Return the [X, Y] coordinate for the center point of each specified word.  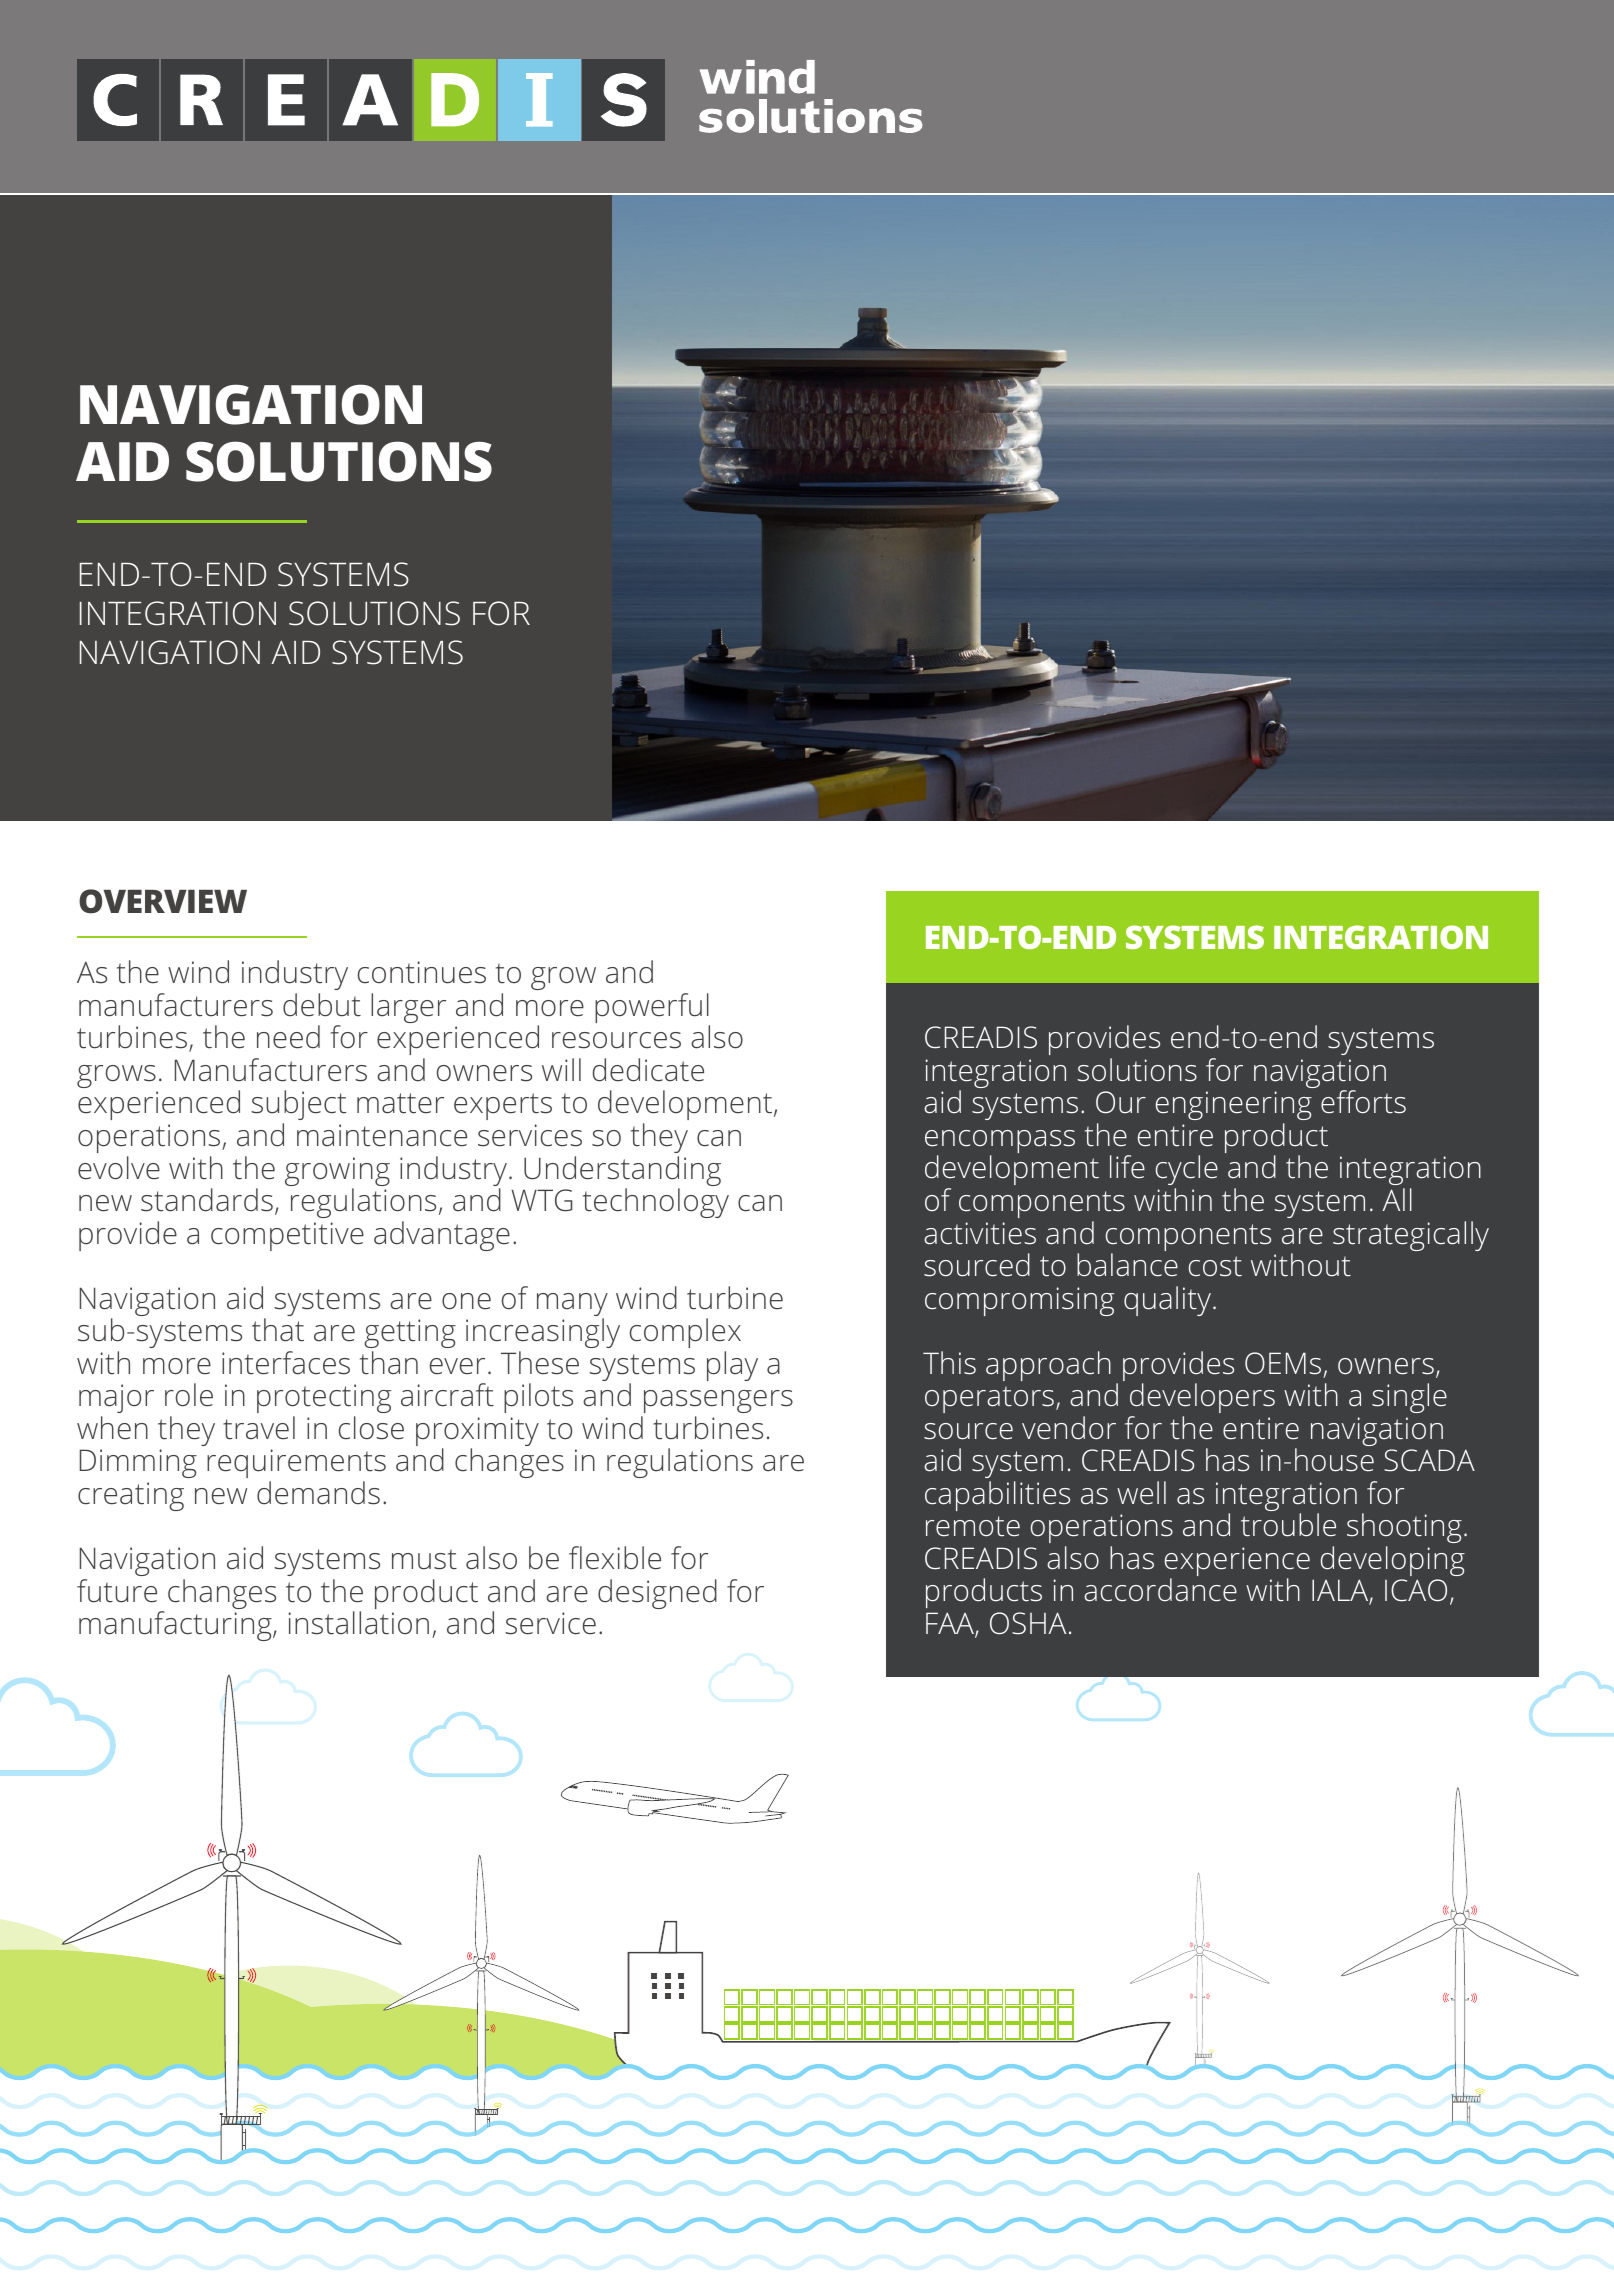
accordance [1160, 1590]
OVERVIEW [163, 901]
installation [358, 1623]
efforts [1363, 1102]
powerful [652, 1009]
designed [657, 1594]
